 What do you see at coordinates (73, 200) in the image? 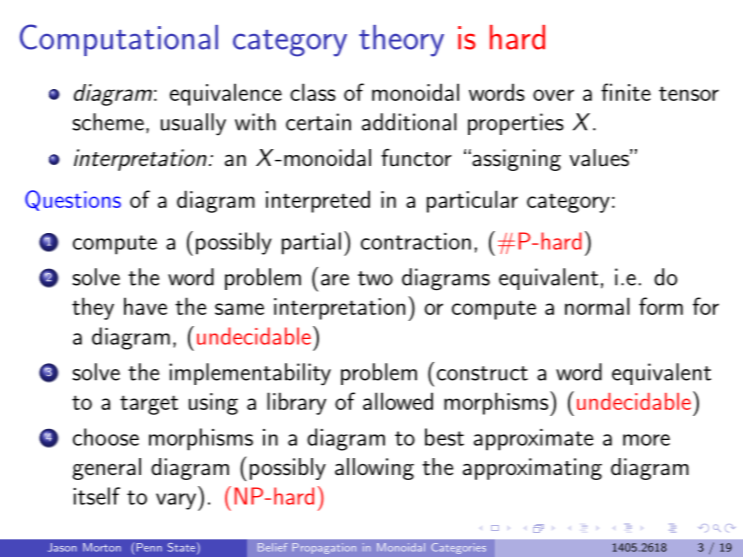
I see `Questions` at bounding box center [73, 200].
